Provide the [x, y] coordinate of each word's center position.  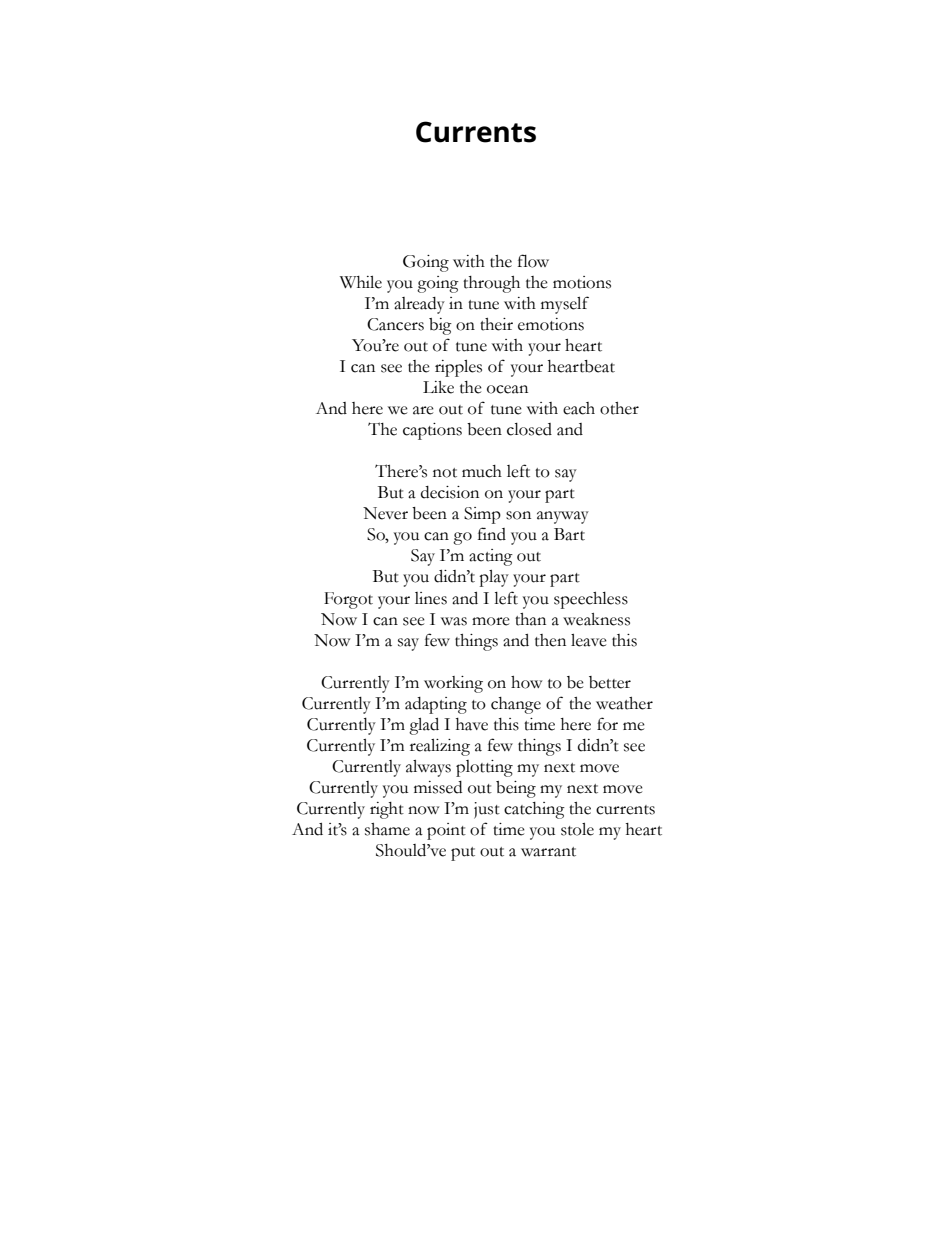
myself [565, 305]
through [491, 284]
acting [491, 557]
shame [387, 829]
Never [385, 513]
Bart [569, 534]
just [487, 810]
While [361, 282]
